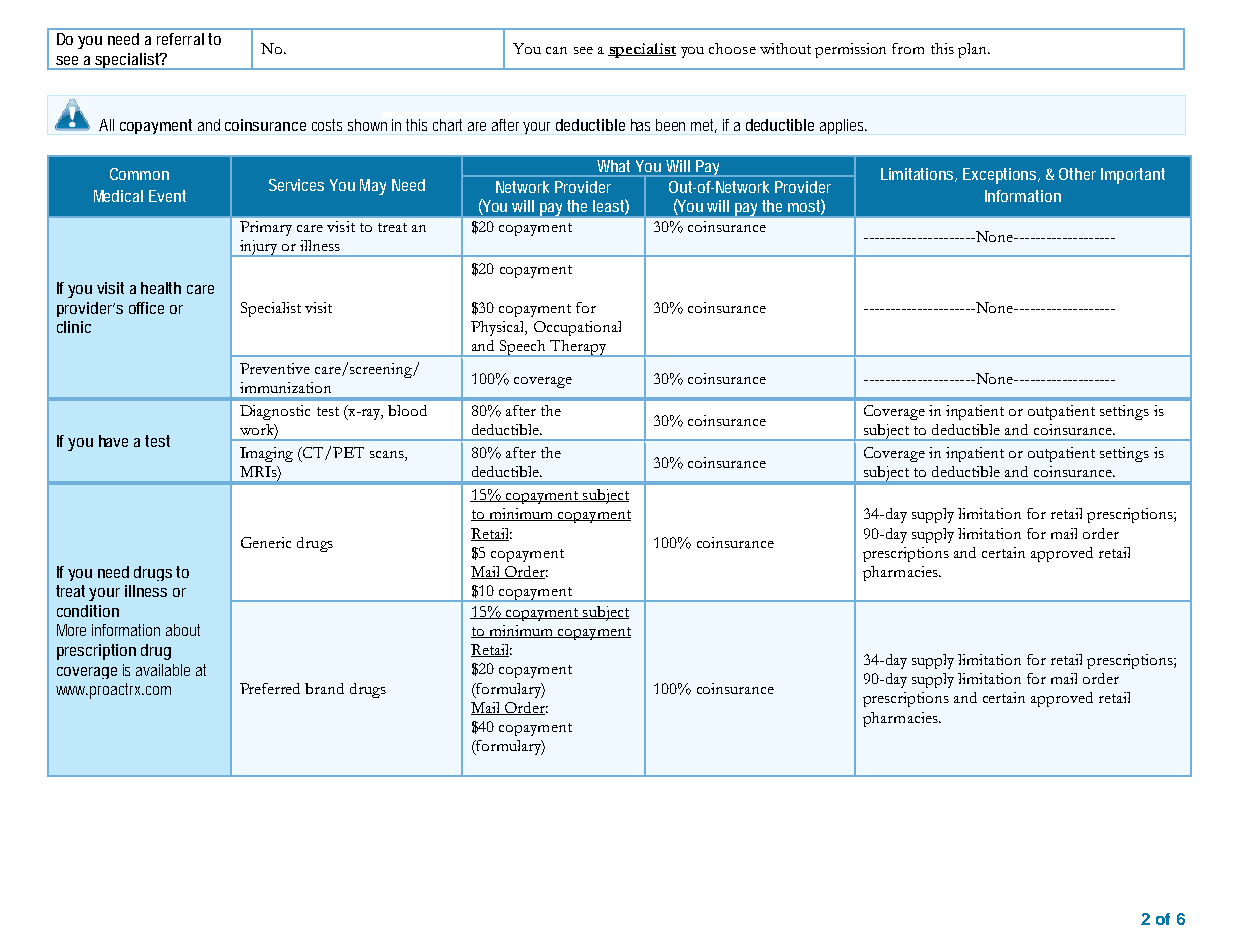 The width and height of the screenshot is (1233, 952). I want to click on choose, so click(732, 48).
